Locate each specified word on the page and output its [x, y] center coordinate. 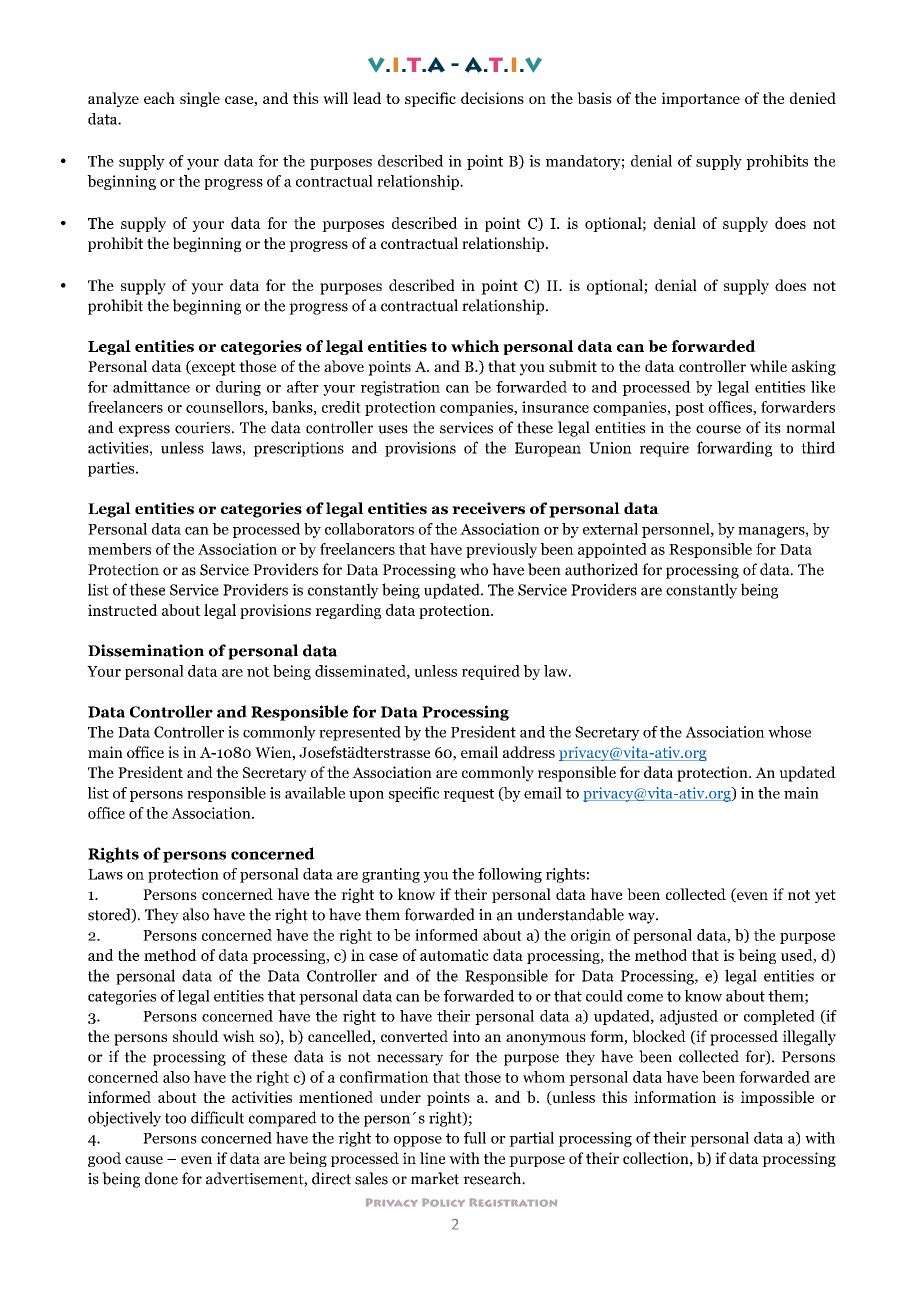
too [175, 1118]
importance [700, 99]
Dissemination [146, 650]
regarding [348, 611]
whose [789, 732]
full [475, 1138]
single [200, 99]
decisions [492, 98]
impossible [777, 1098]
